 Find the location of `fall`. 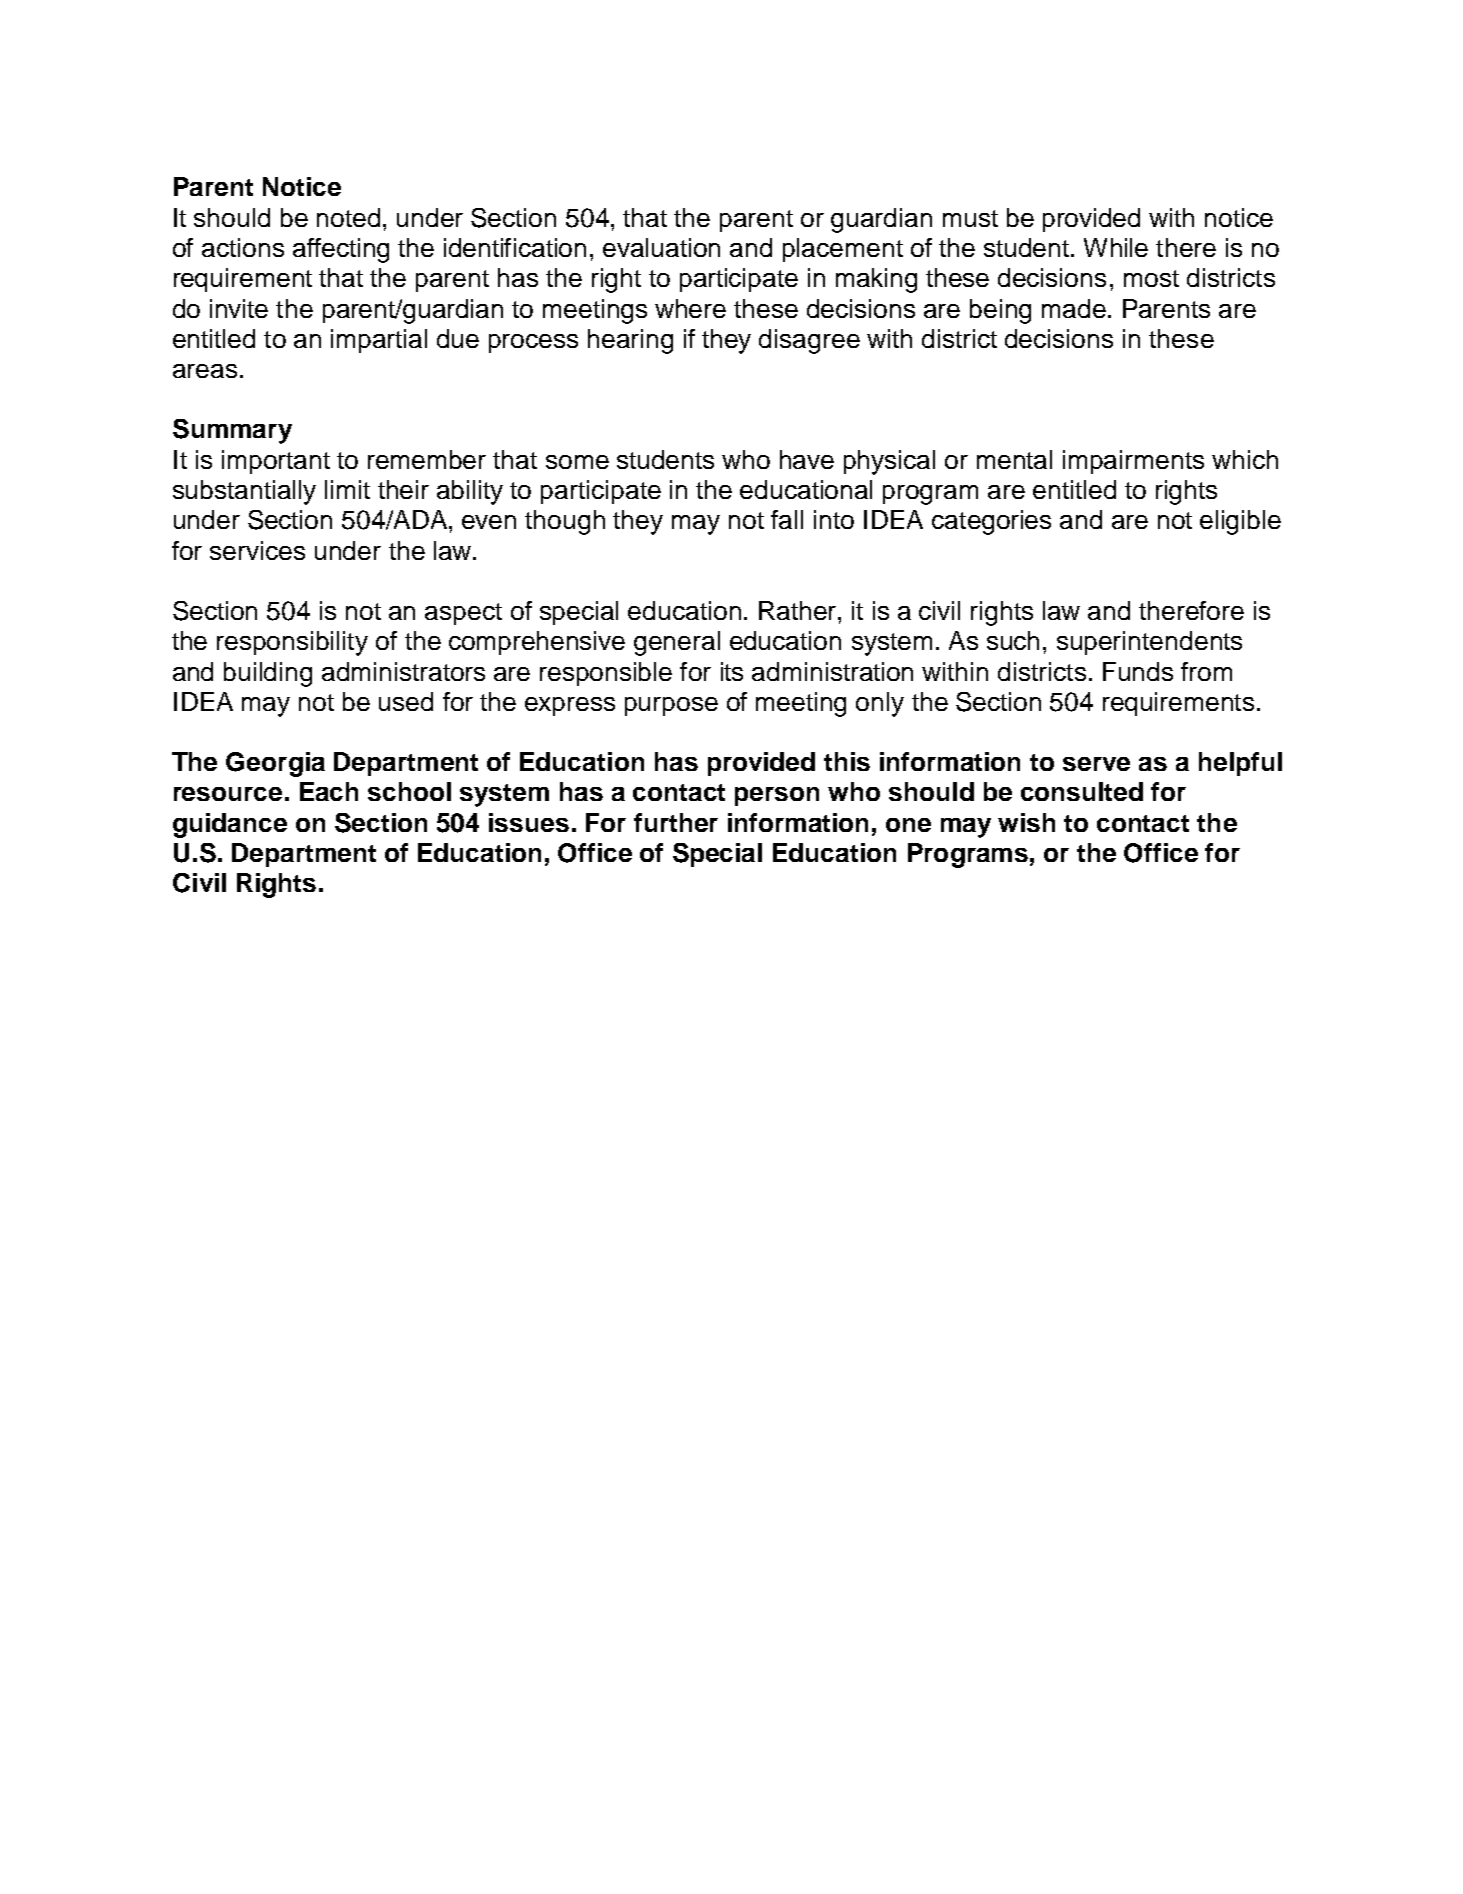

fall is located at coordinates (787, 519).
